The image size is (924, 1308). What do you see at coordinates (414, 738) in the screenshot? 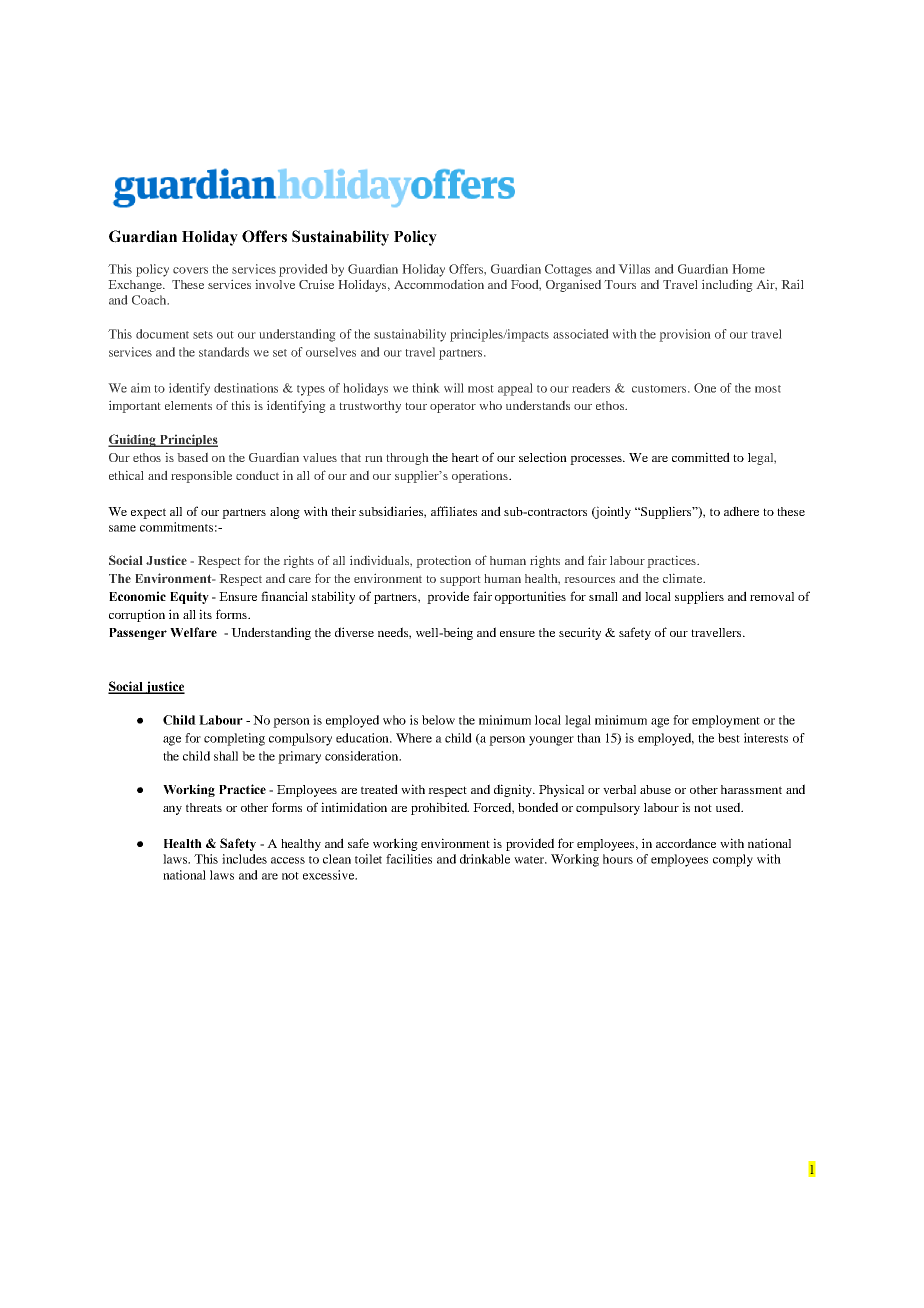
I see `Where` at bounding box center [414, 738].
